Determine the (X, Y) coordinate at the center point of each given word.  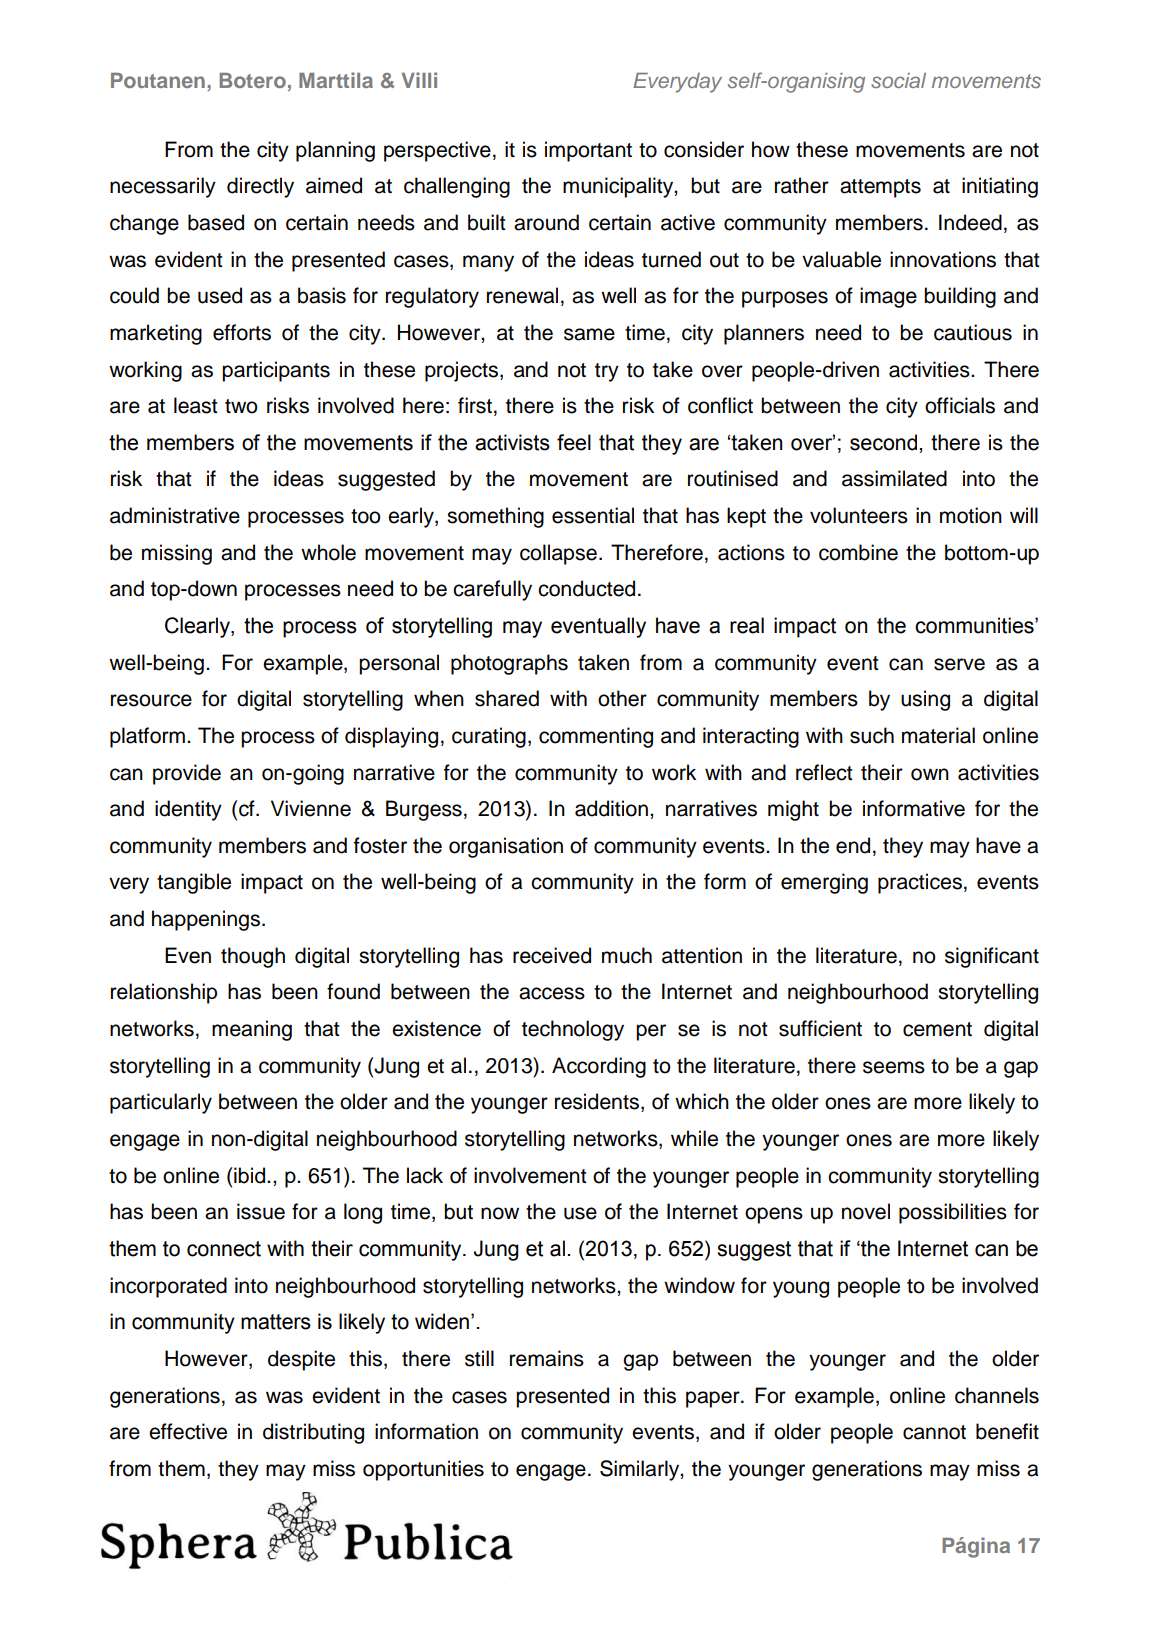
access (552, 993)
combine (858, 552)
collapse (558, 554)
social (898, 80)
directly (260, 187)
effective (188, 1431)
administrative (175, 515)
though (253, 957)
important (588, 151)
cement (937, 1029)
